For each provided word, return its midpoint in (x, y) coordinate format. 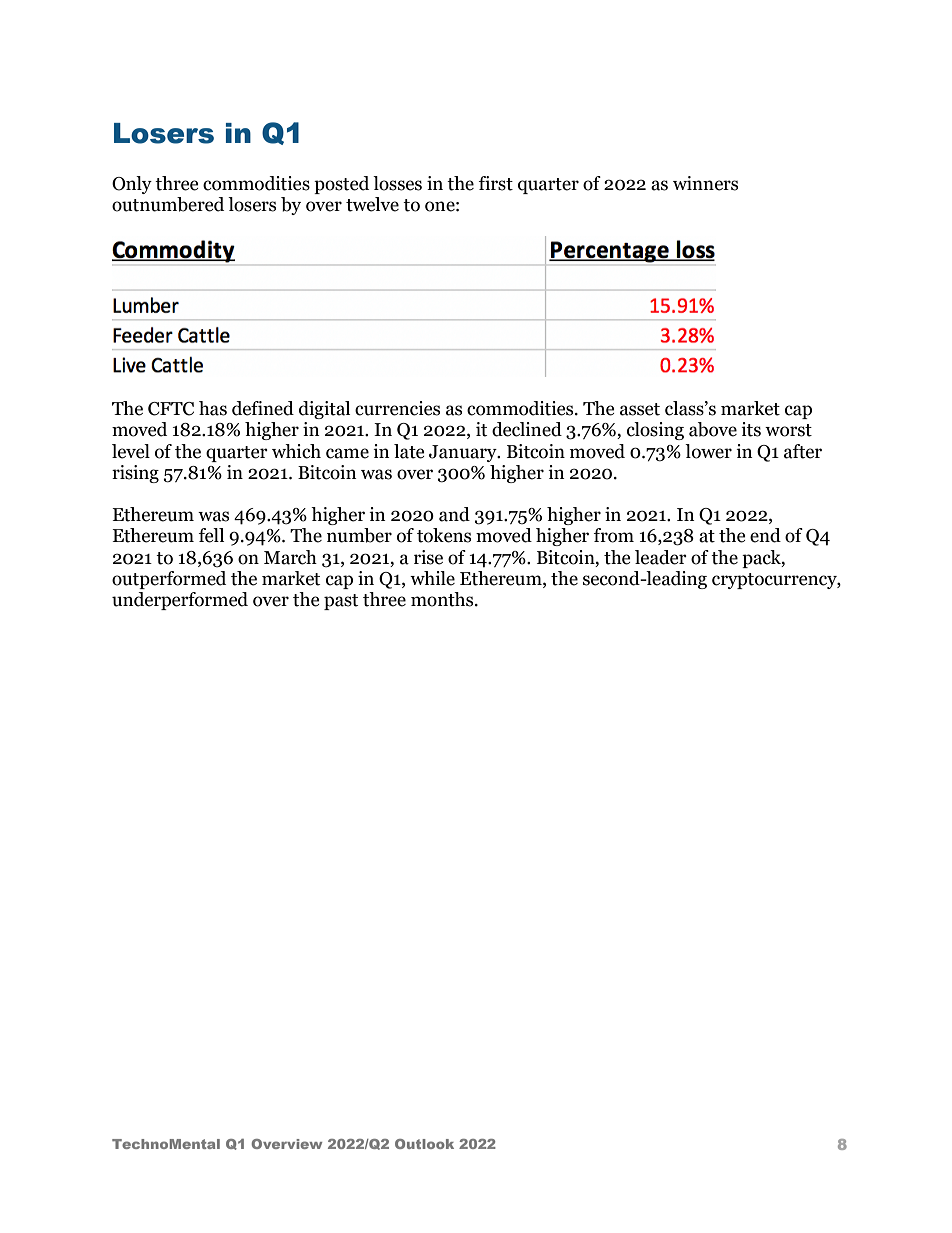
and (454, 514)
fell (211, 535)
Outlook (424, 1144)
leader (661, 557)
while (432, 578)
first (496, 183)
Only (132, 185)
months (443, 599)
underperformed (180, 601)
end (765, 535)
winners (705, 183)
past (341, 602)
